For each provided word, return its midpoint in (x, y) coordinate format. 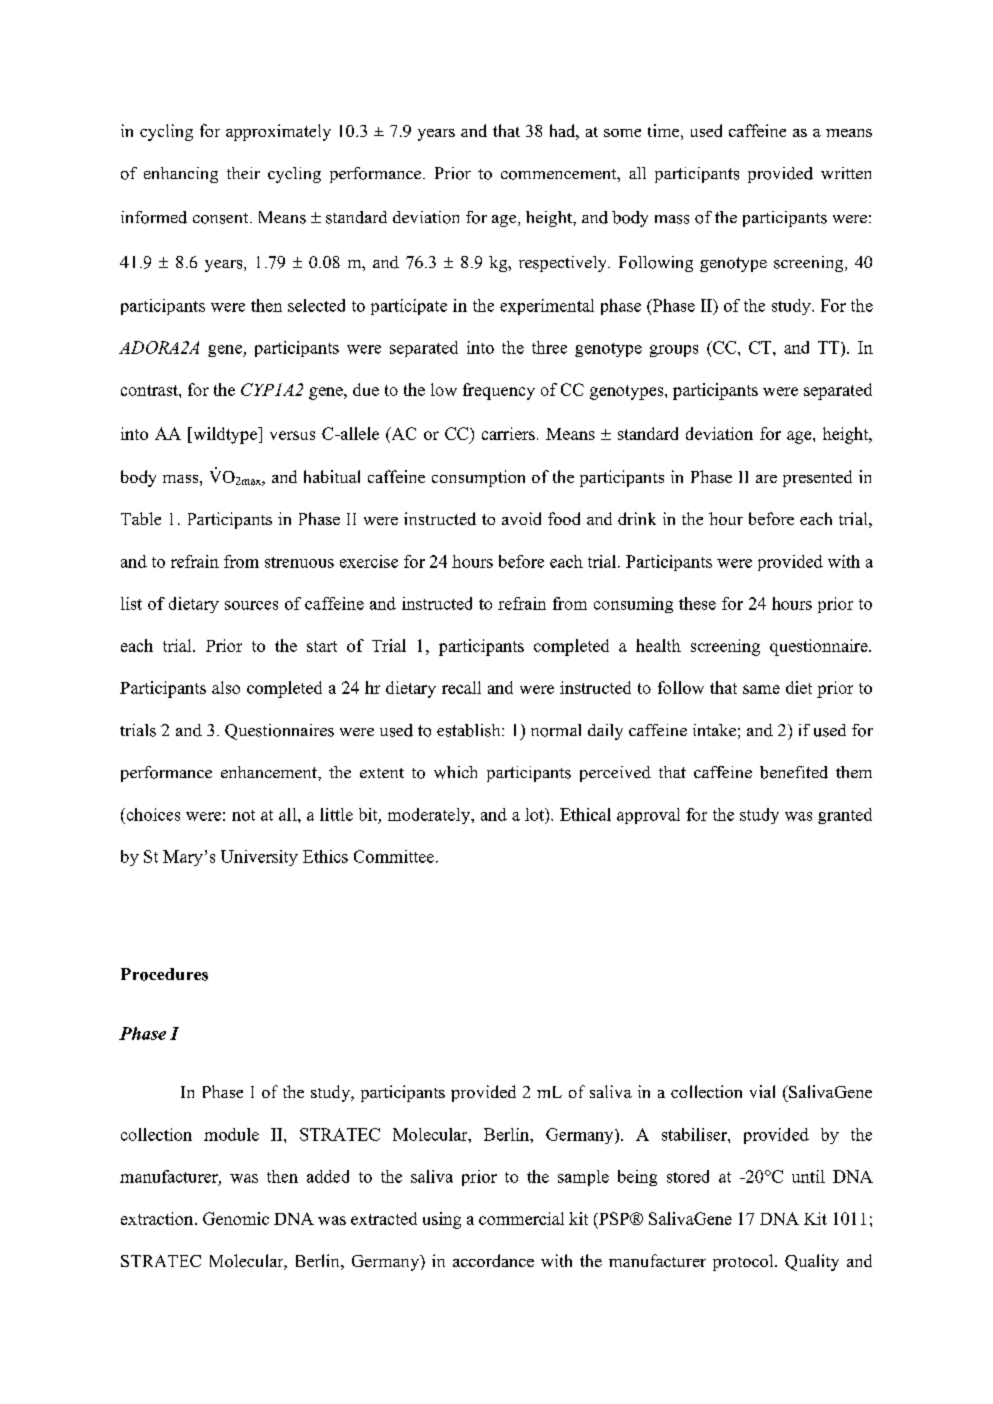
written (846, 173)
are (766, 479)
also (226, 687)
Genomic (236, 1218)
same (761, 689)
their (243, 173)
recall (461, 687)
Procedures (164, 974)
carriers (508, 433)
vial (762, 1091)
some (622, 133)
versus (292, 435)
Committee (394, 856)
